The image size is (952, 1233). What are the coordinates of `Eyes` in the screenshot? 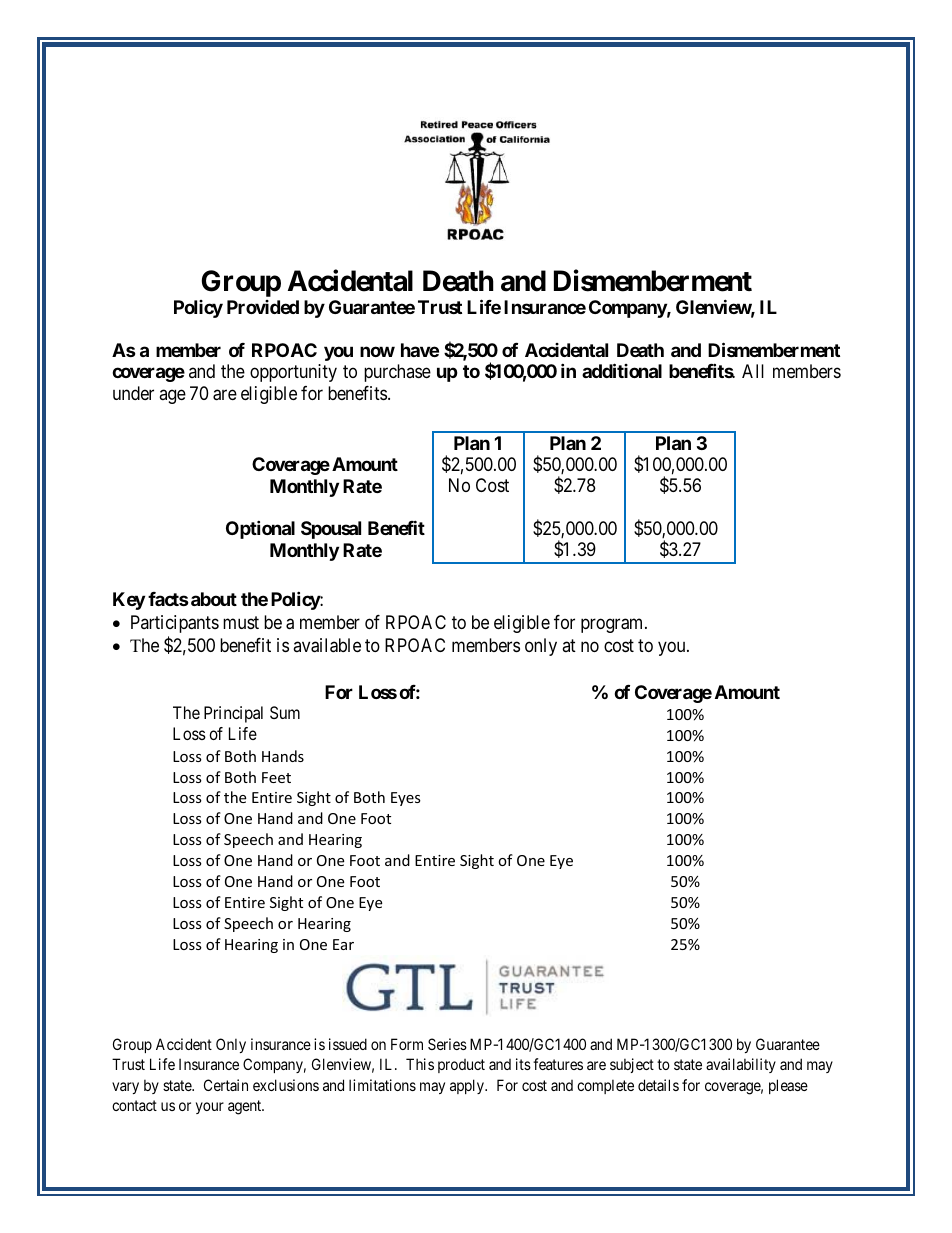 It's located at (406, 799).
